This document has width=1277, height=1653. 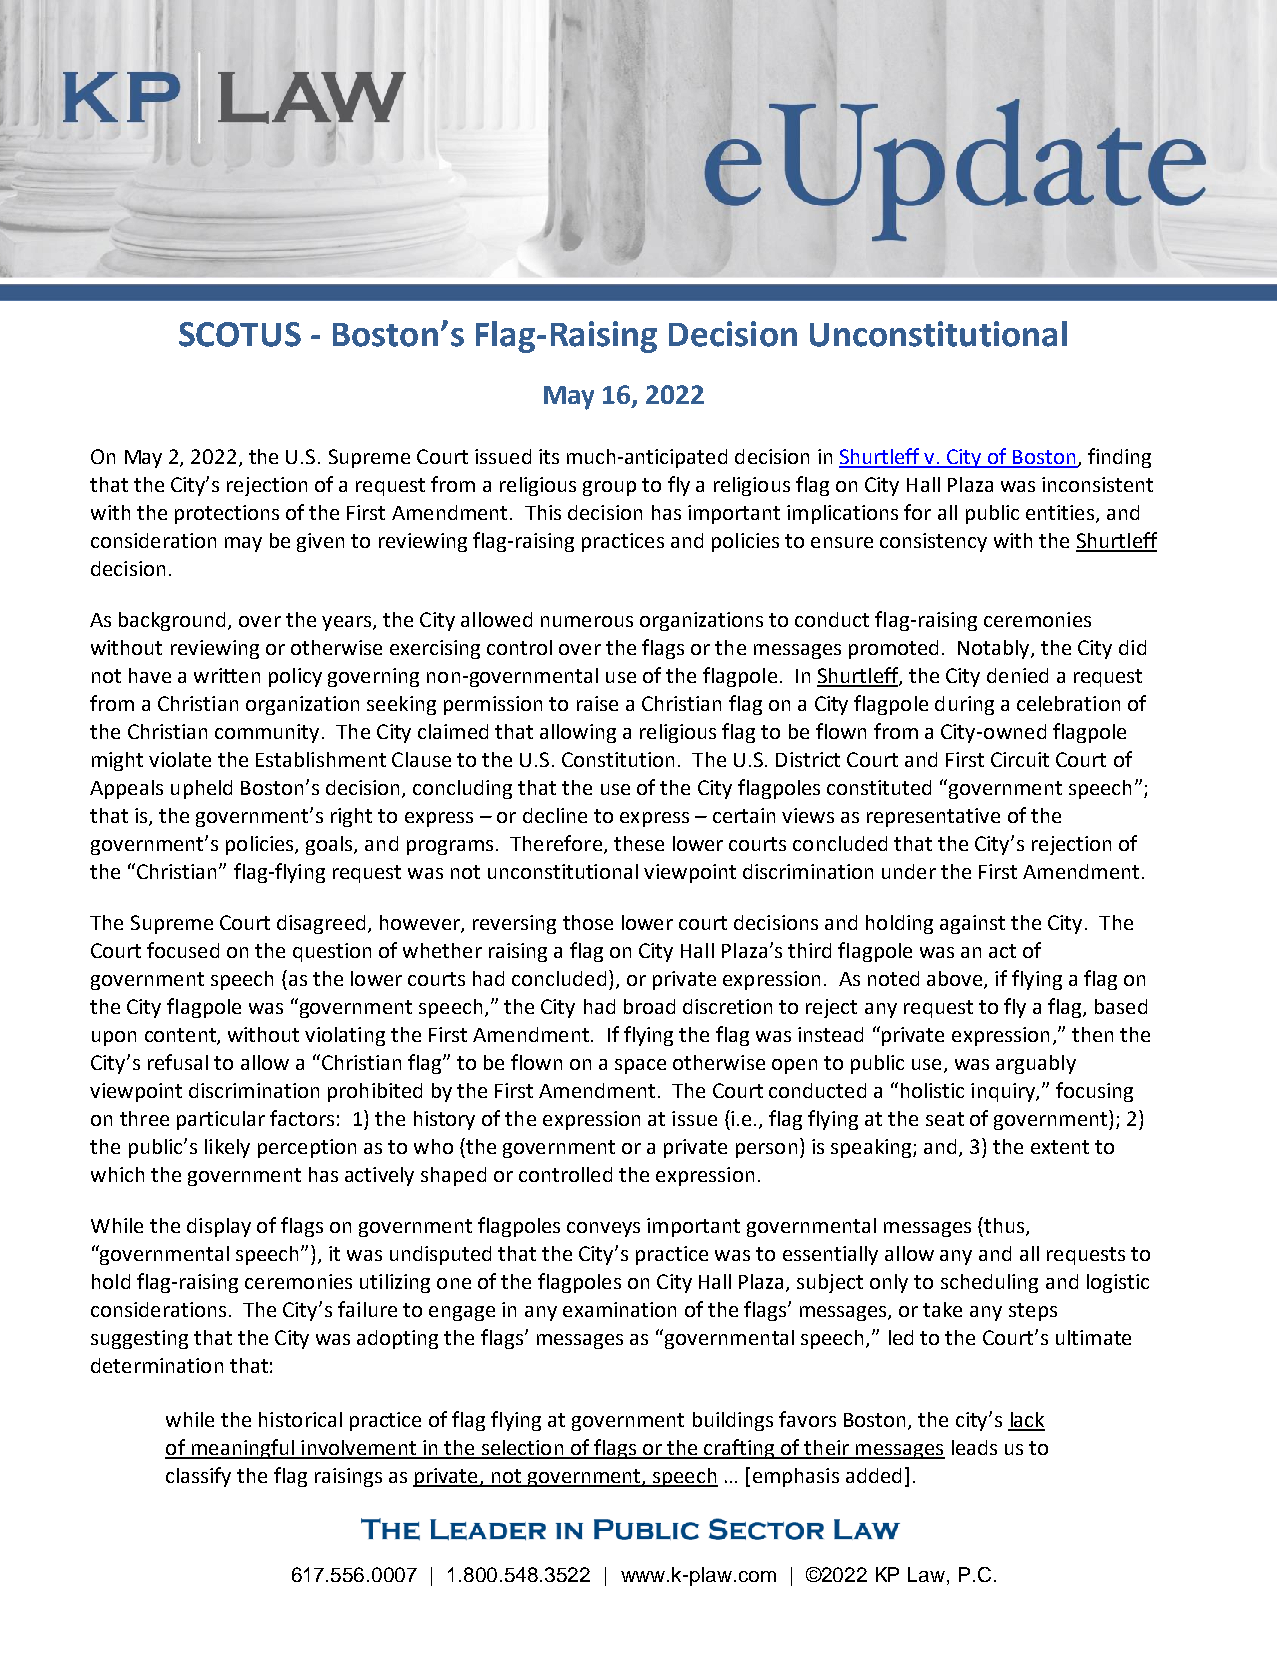 I want to click on conveys, so click(x=603, y=1229).
